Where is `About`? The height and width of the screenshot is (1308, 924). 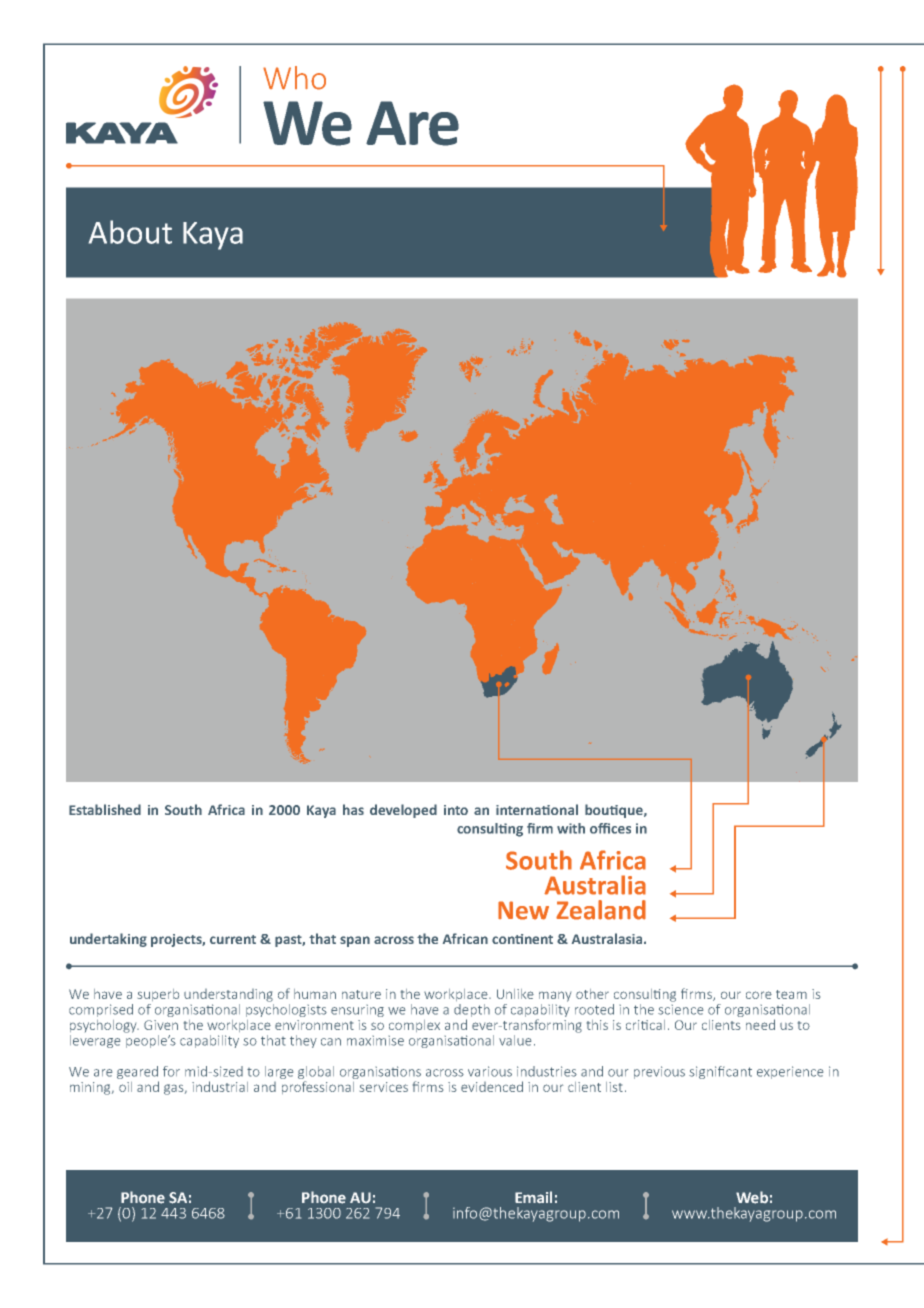
About is located at coordinates (130, 232).
